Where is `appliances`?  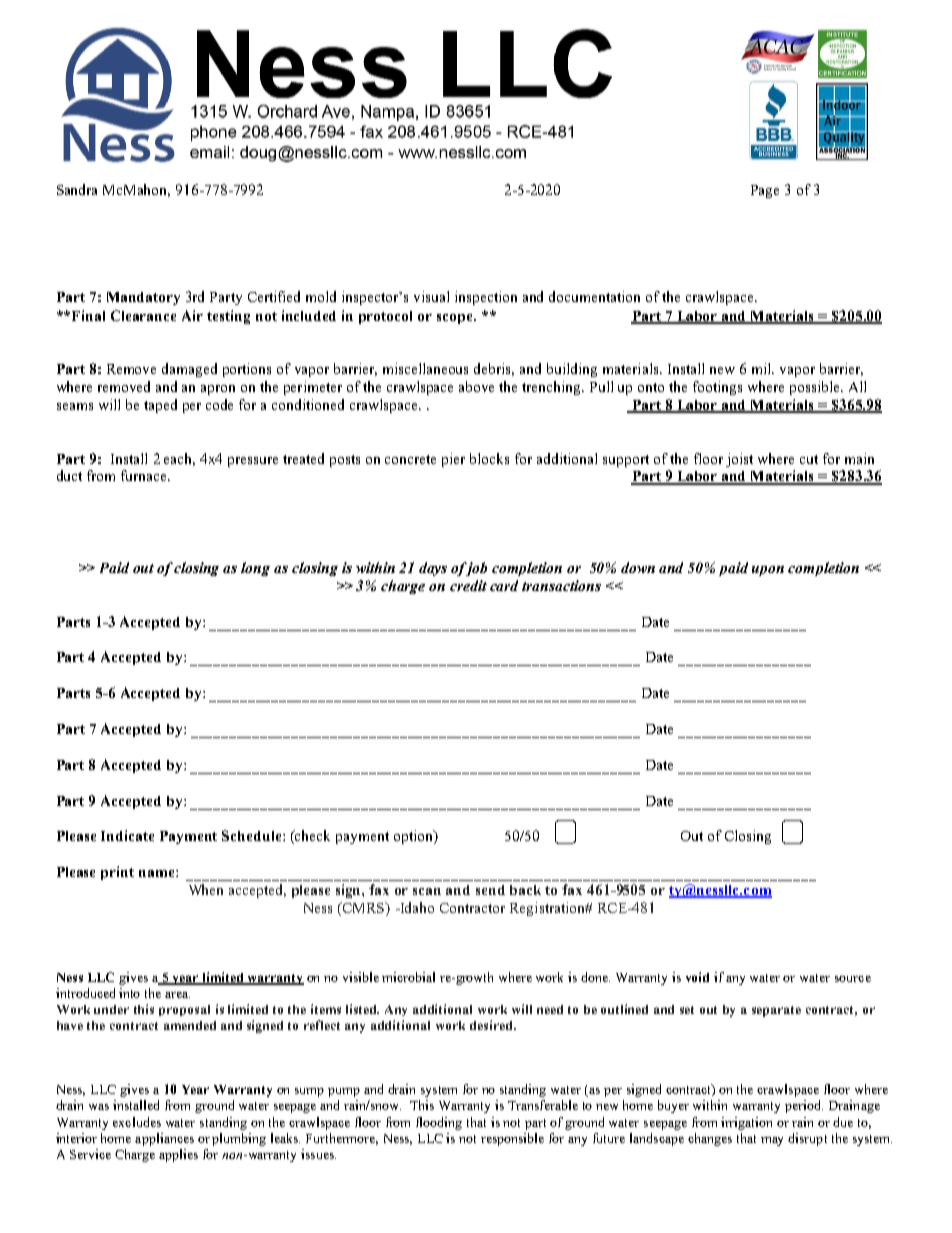
appliances is located at coordinates (164, 1139).
